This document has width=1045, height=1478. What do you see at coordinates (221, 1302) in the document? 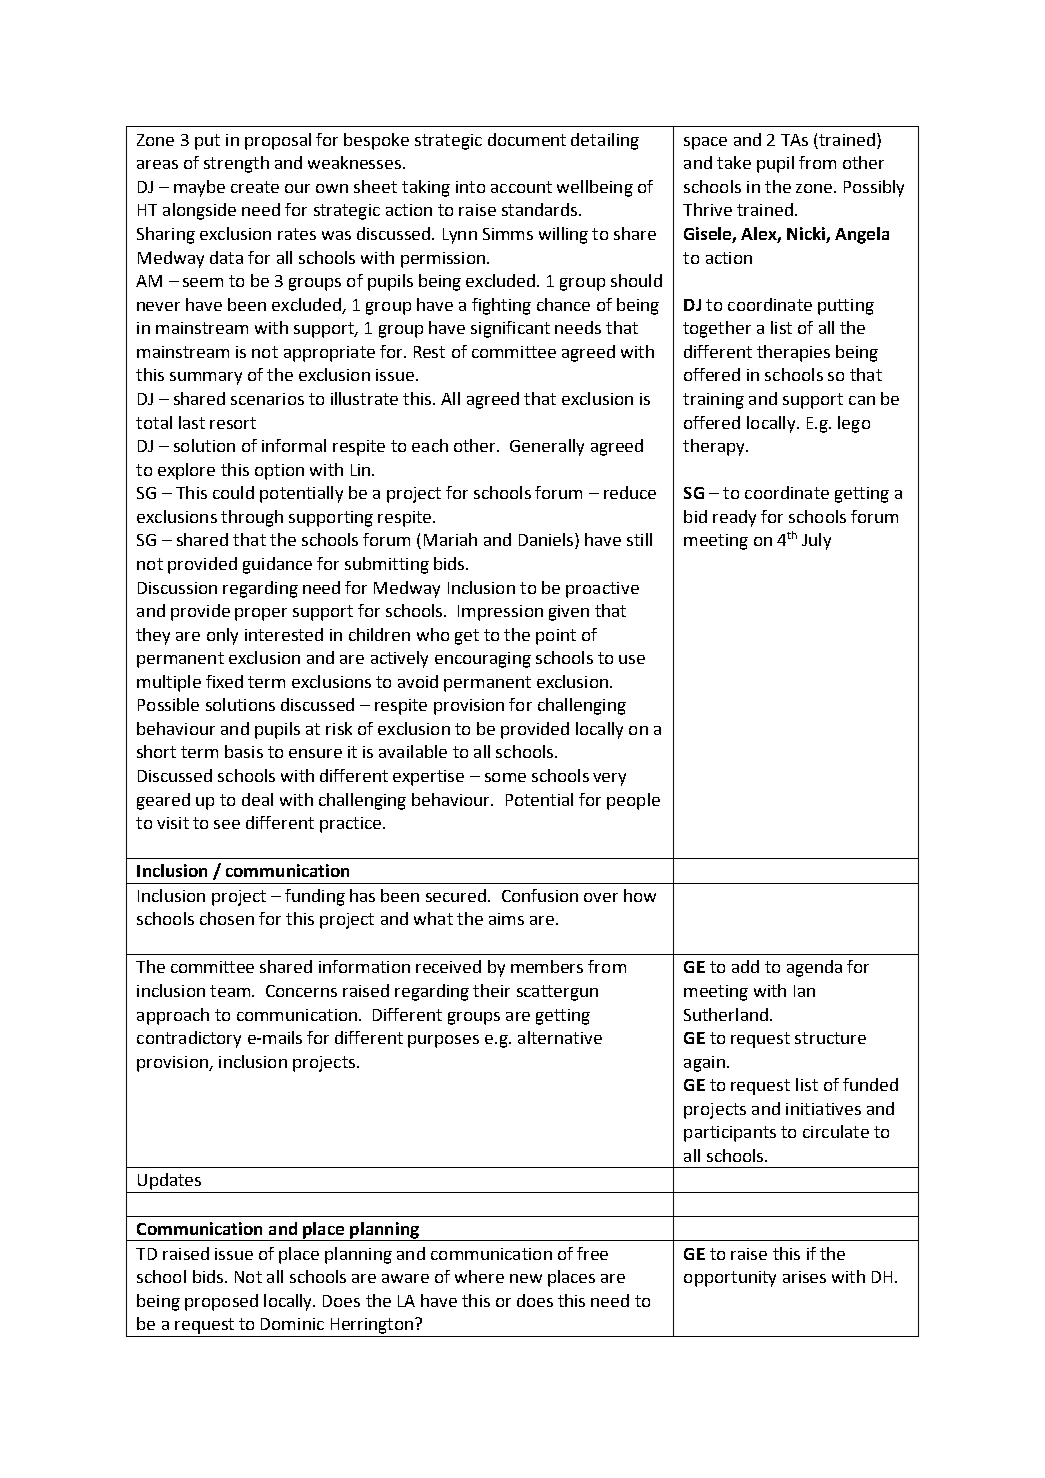
I see `proposed` at bounding box center [221, 1302].
